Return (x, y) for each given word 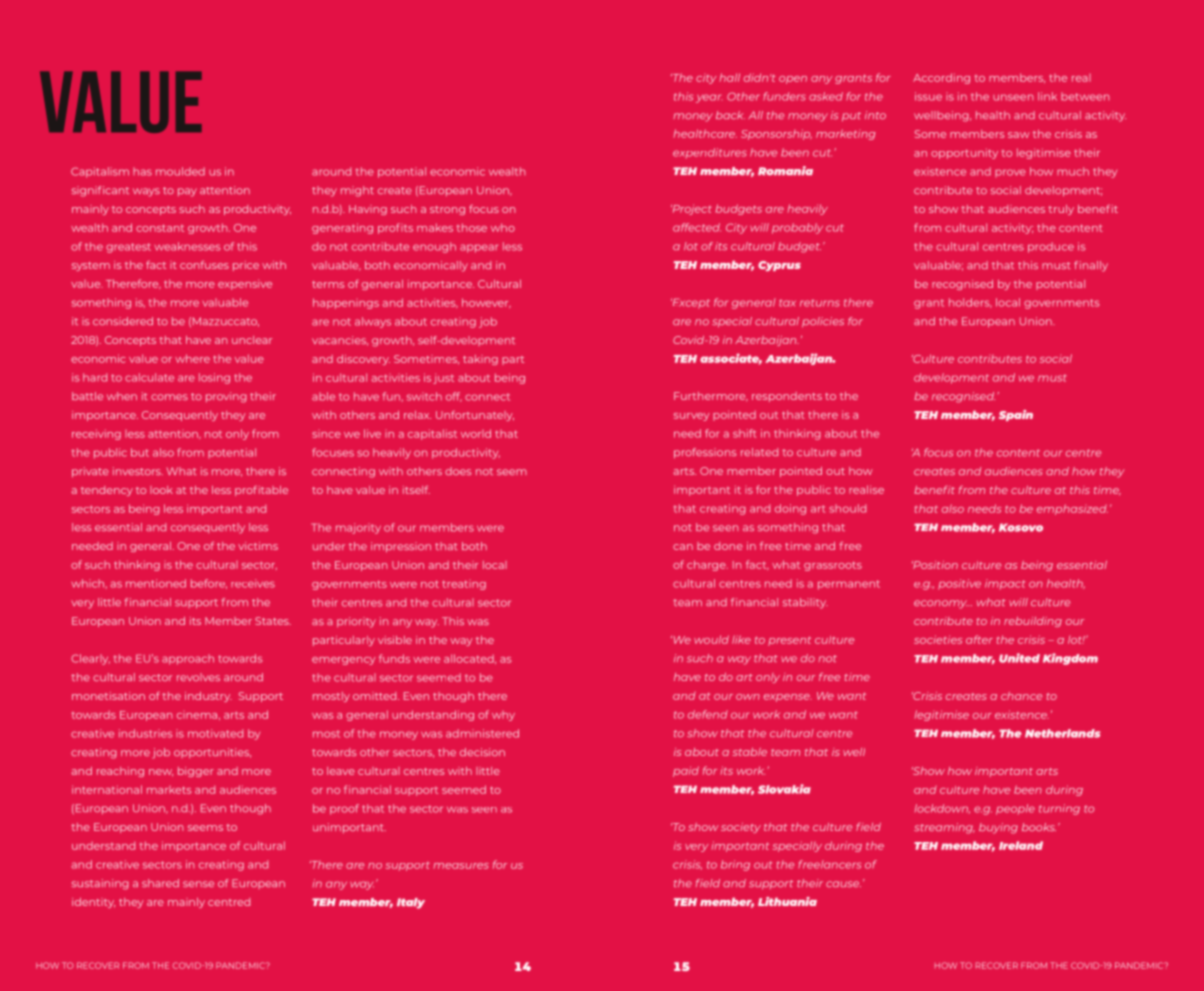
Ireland (1021, 845)
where (192, 358)
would (711, 639)
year (708, 98)
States (273, 621)
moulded (180, 171)
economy (941, 604)
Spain (1016, 415)
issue (928, 96)
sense (198, 884)
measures (461, 866)
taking (480, 360)
